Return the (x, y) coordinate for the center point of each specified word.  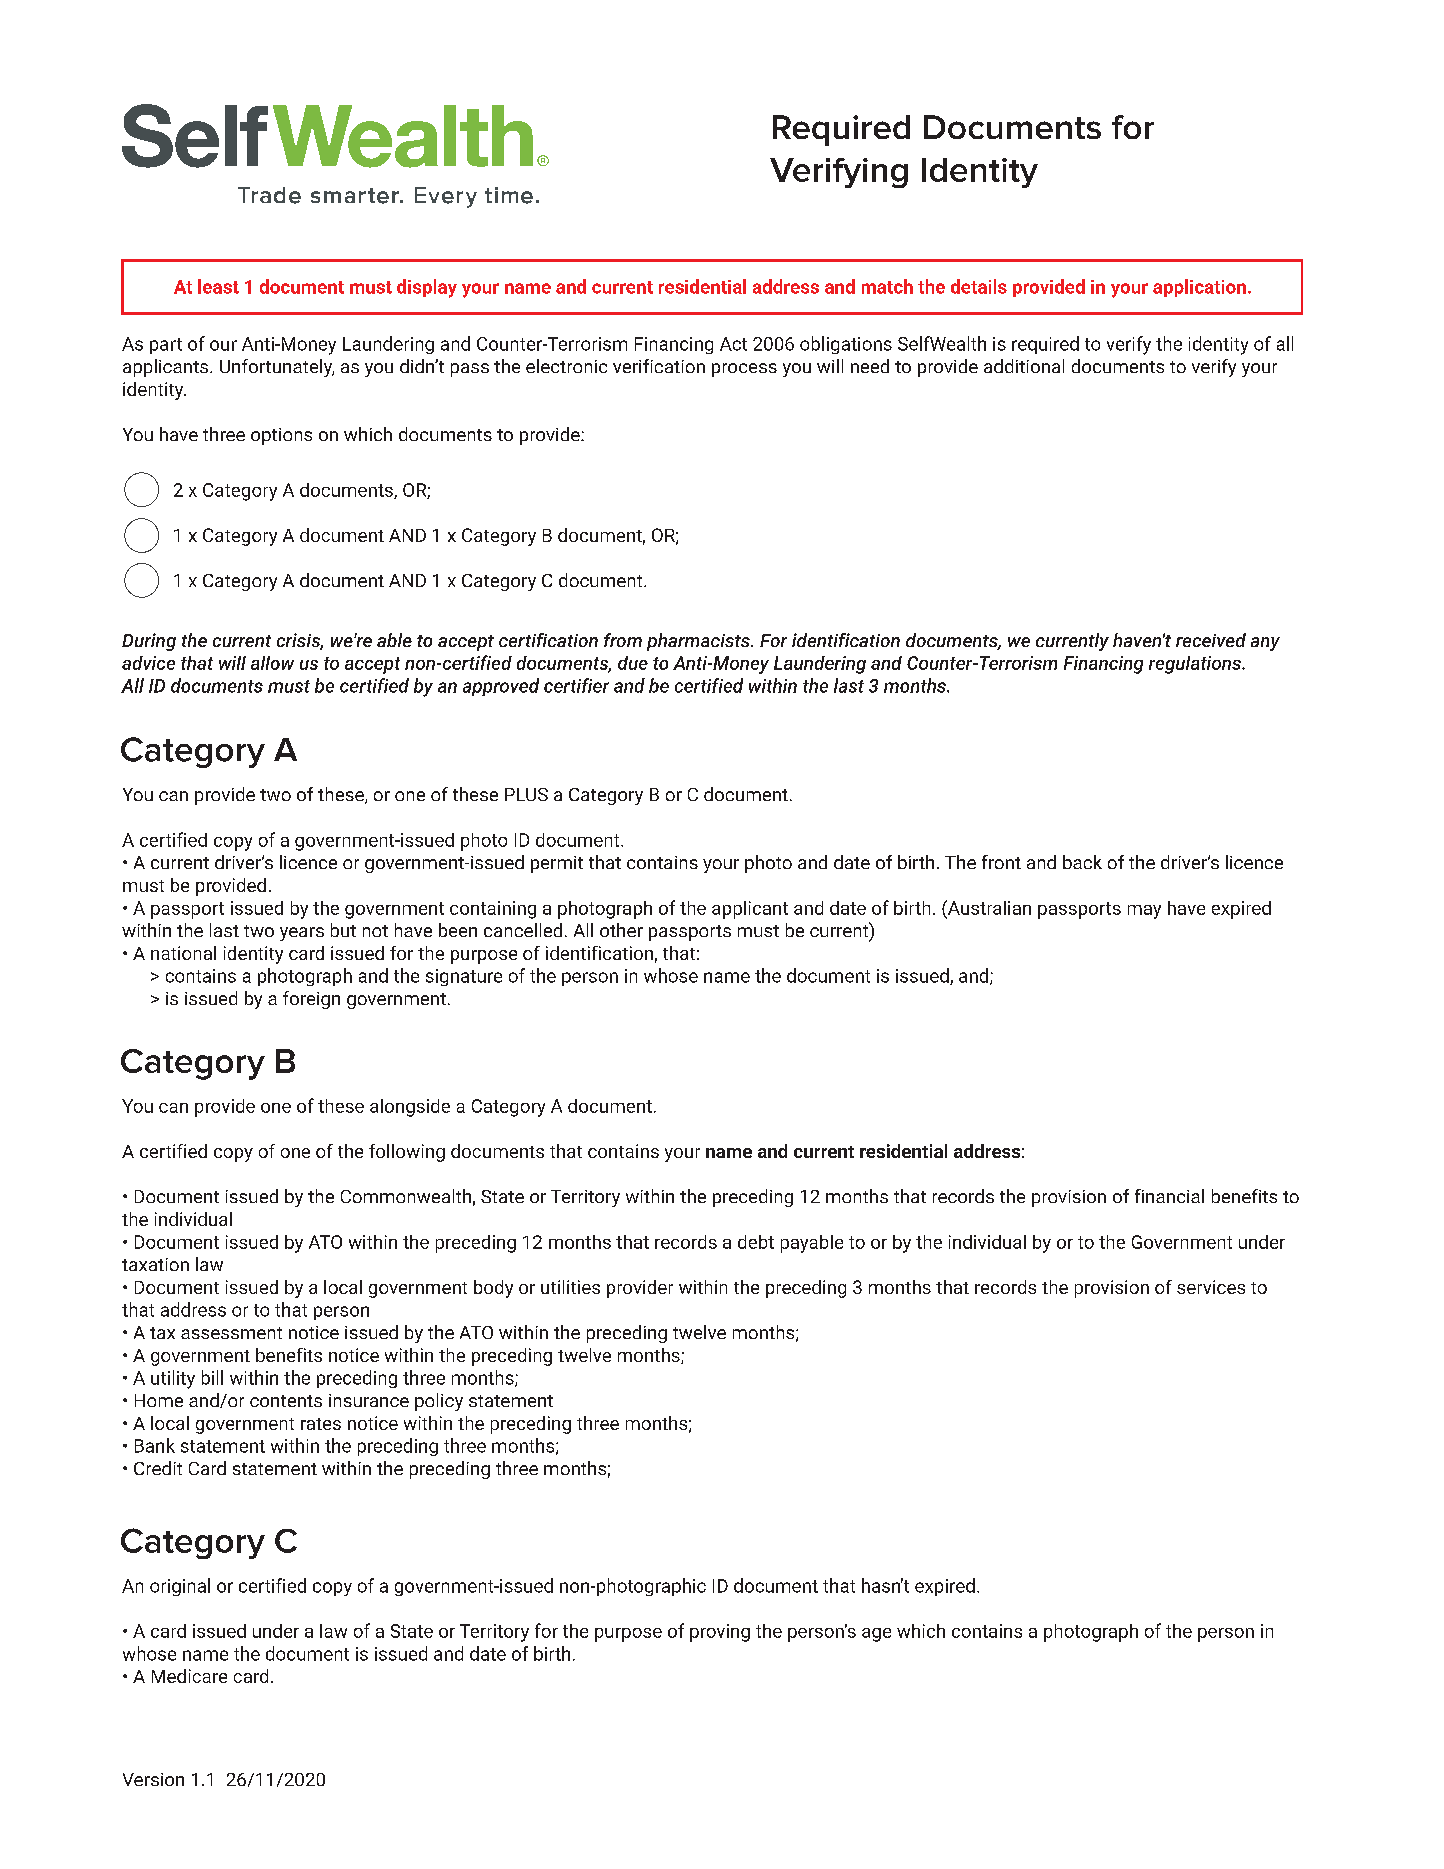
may (1144, 912)
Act (733, 344)
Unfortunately (277, 368)
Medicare (189, 1676)
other (621, 930)
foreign (311, 1000)
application (1199, 288)
